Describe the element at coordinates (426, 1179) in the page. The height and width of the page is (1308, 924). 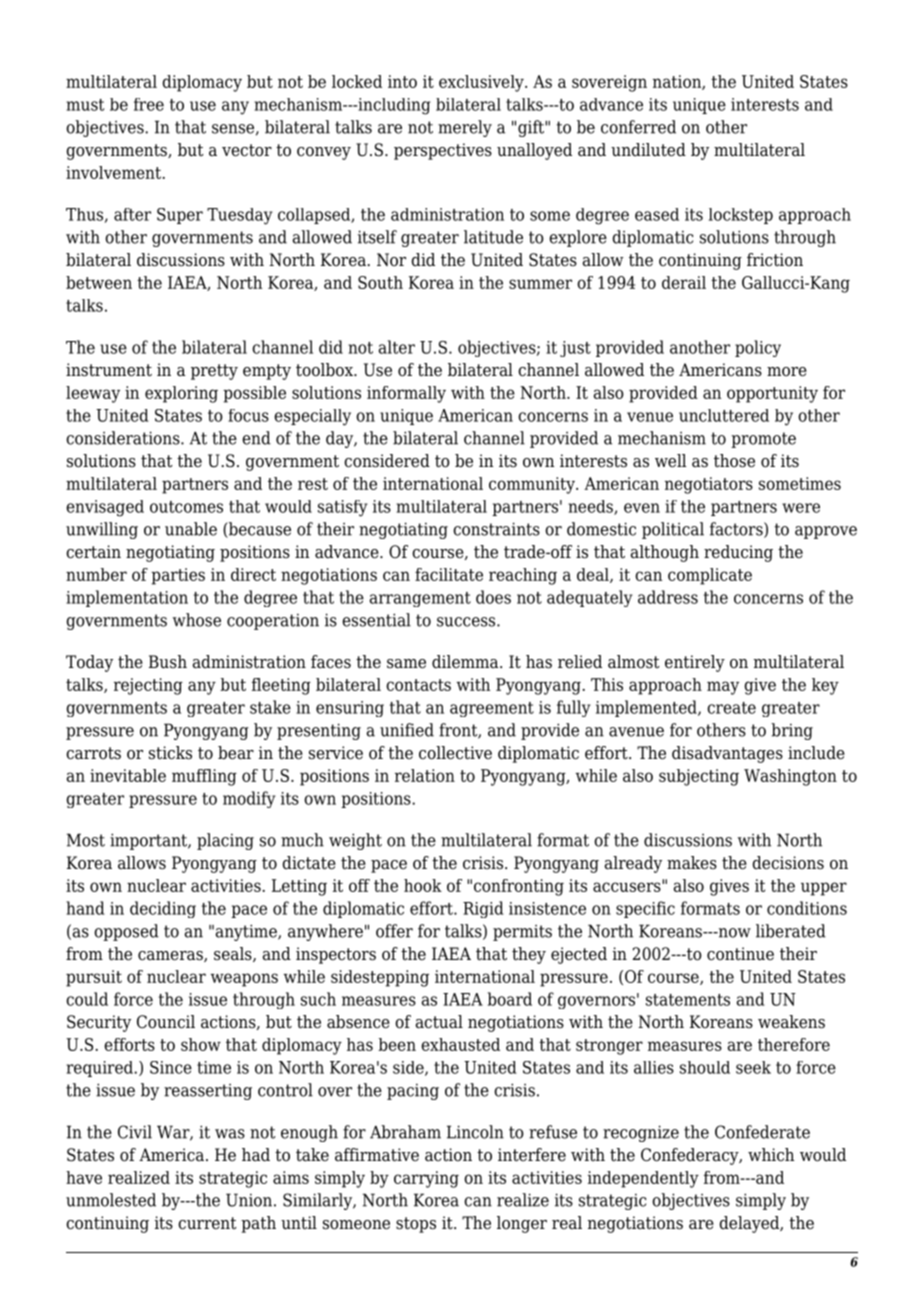
I see `carrying` at that location.
